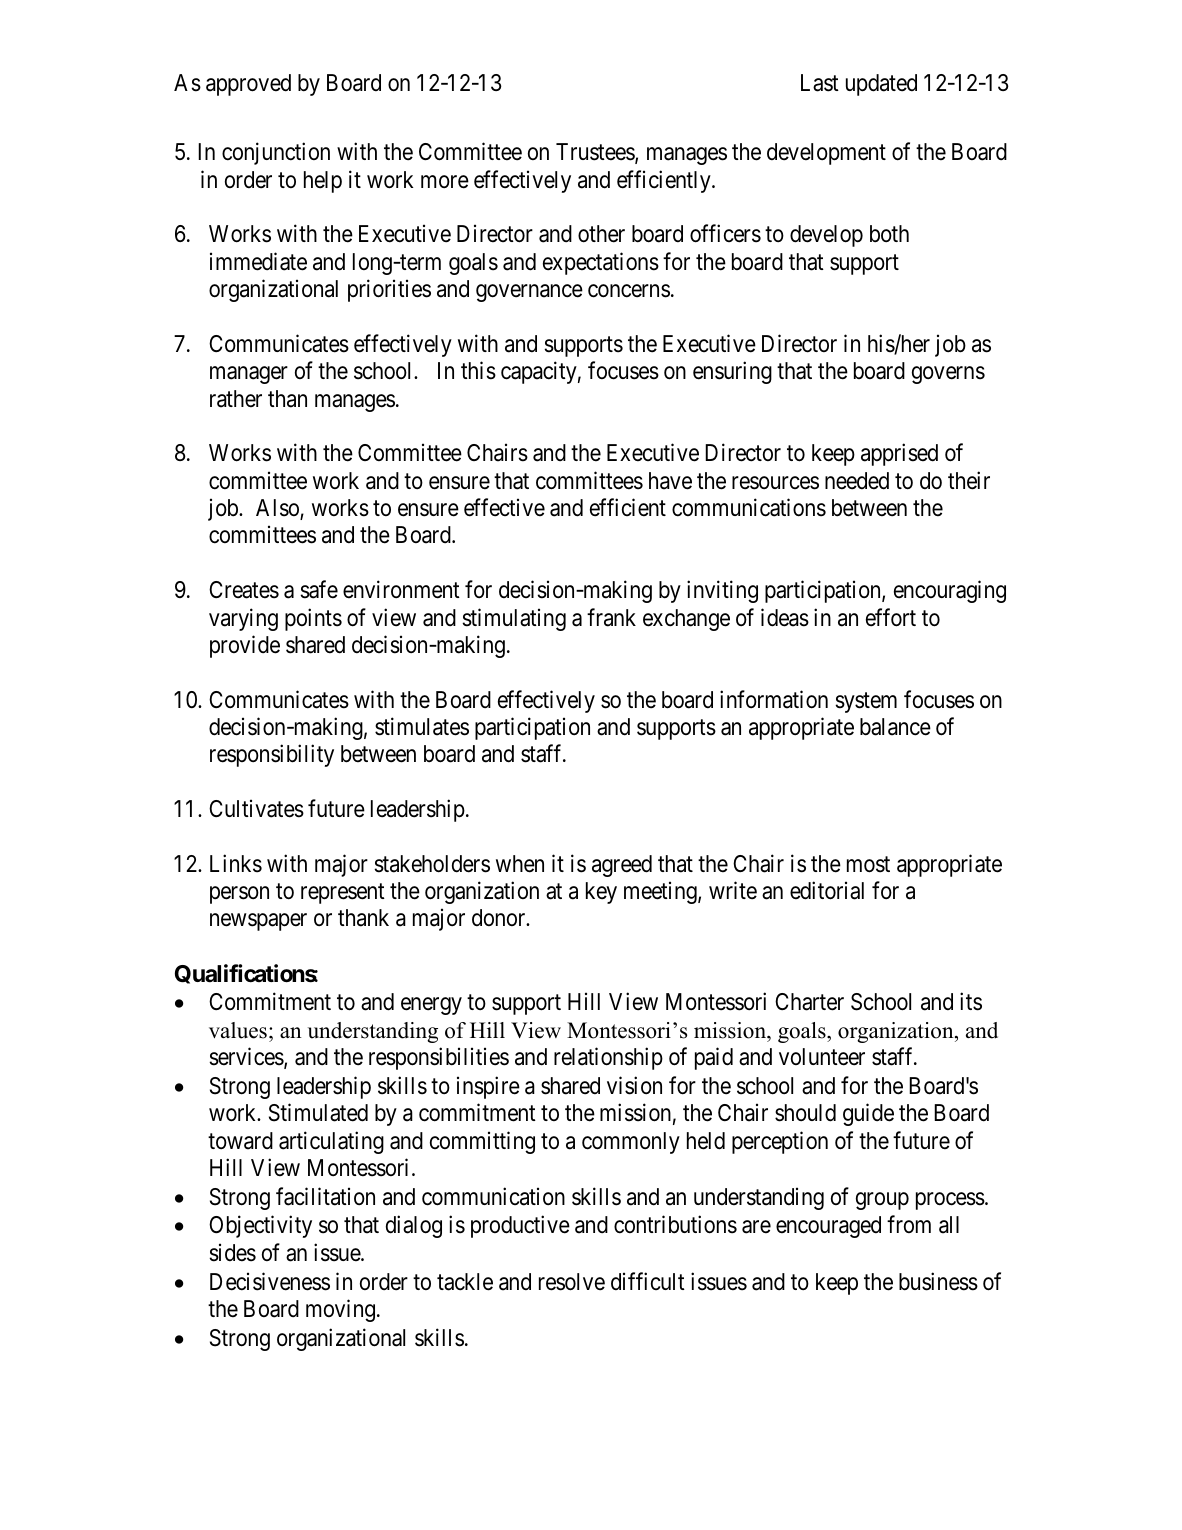  What do you see at coordinates (276, 154) in the screenshot?
I see `conjunction` at bounding box center [276, 154].
